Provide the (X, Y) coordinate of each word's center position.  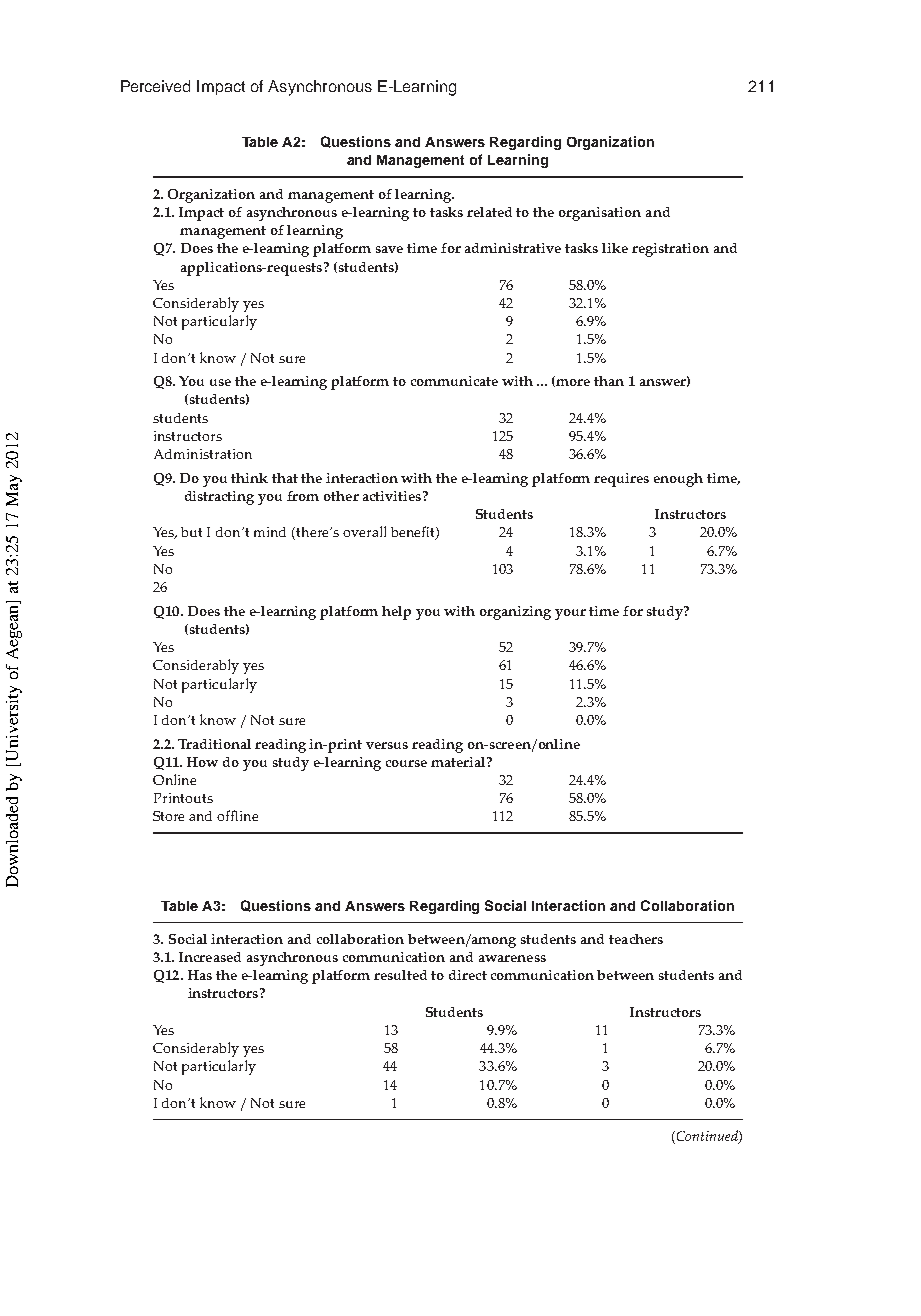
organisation (600, 214)
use (220, 382)
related (489, 212)
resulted (400, 975)
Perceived (155, 86)
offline (237, 815)
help (396, 613)
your (570, 614)
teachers (636, 939)
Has (200, 975)
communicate (454, 381)
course (406, 763)
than (609, 381)
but (191, 532)
